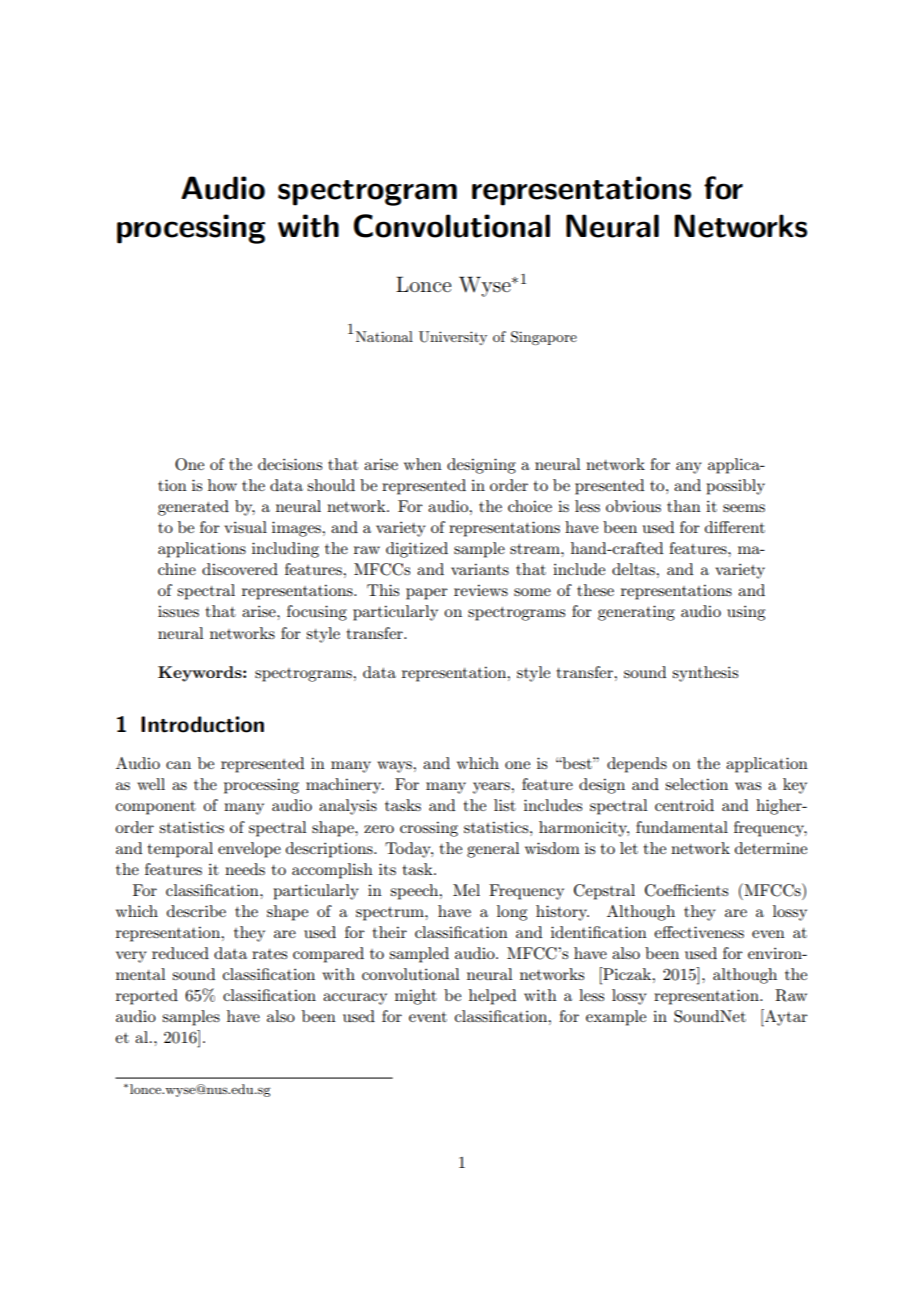  I want to click on than, so click(684, 506).
